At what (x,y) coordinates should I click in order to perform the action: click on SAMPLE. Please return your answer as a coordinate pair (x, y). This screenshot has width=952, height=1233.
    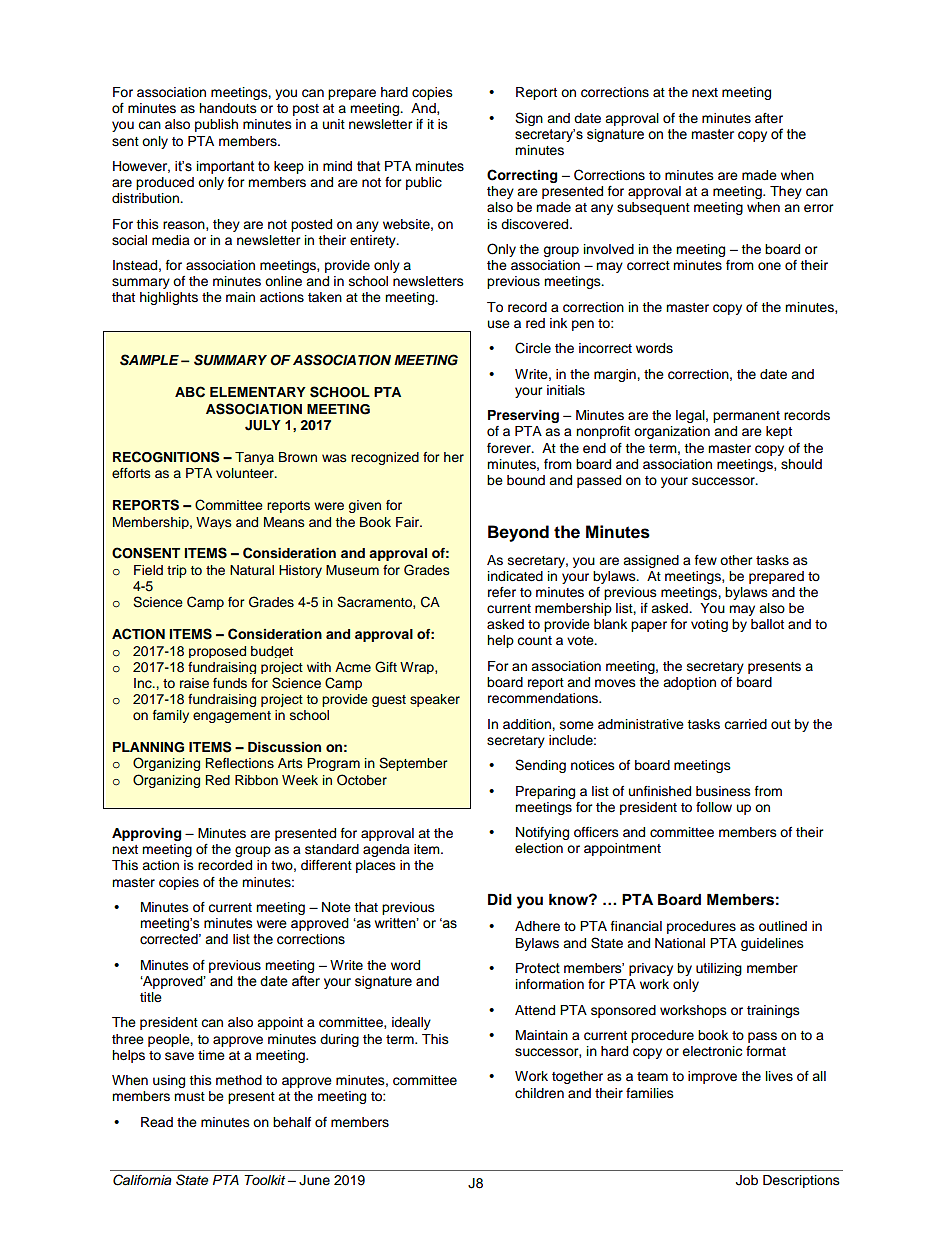
    Looking at the image, I should click on (149, 360).
